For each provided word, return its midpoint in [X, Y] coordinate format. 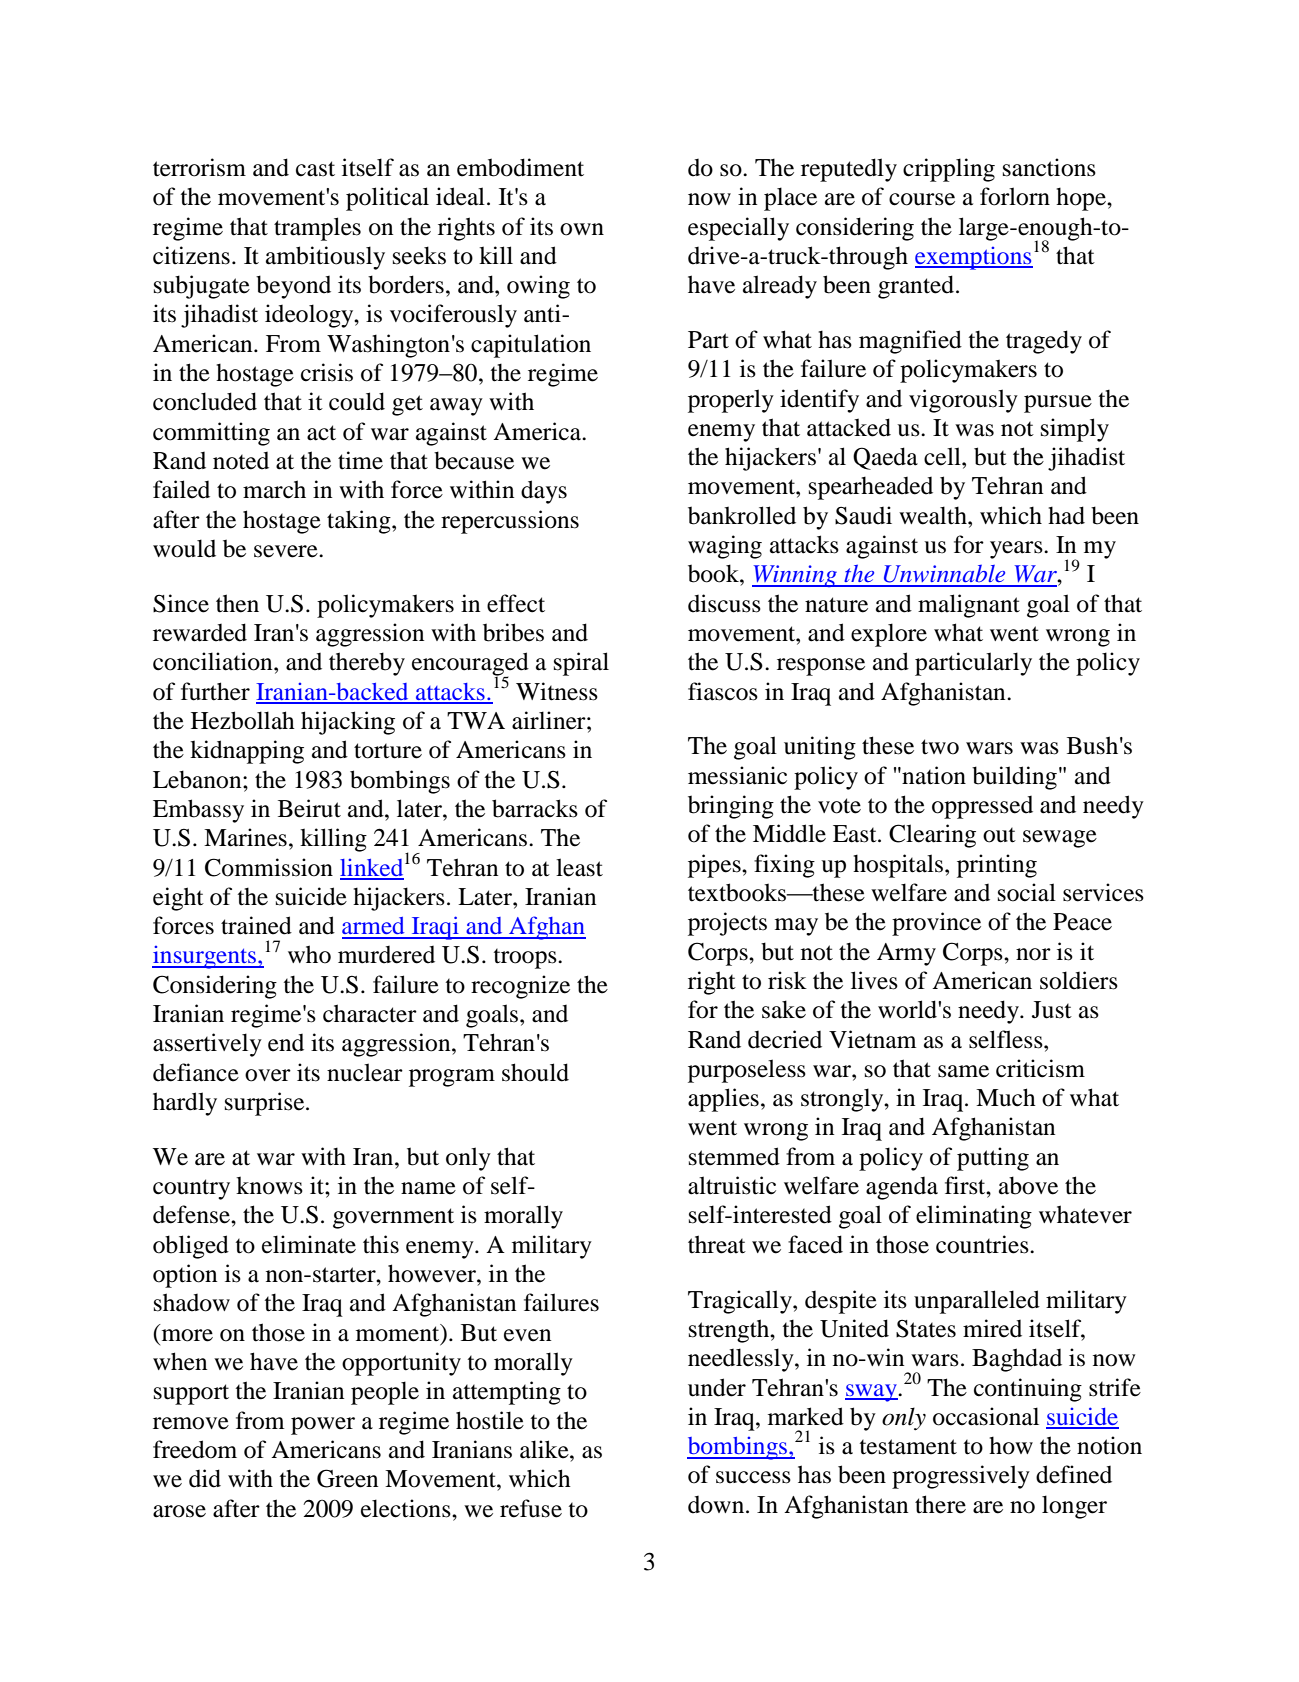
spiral [581, 664]
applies [723, 1100]
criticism [1040, 1068]
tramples [317, 229]
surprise [266, 1104]
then [237, 603]
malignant [969, 606]
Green [347, 1478]
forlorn [1015, 196]
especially [738, 229]
